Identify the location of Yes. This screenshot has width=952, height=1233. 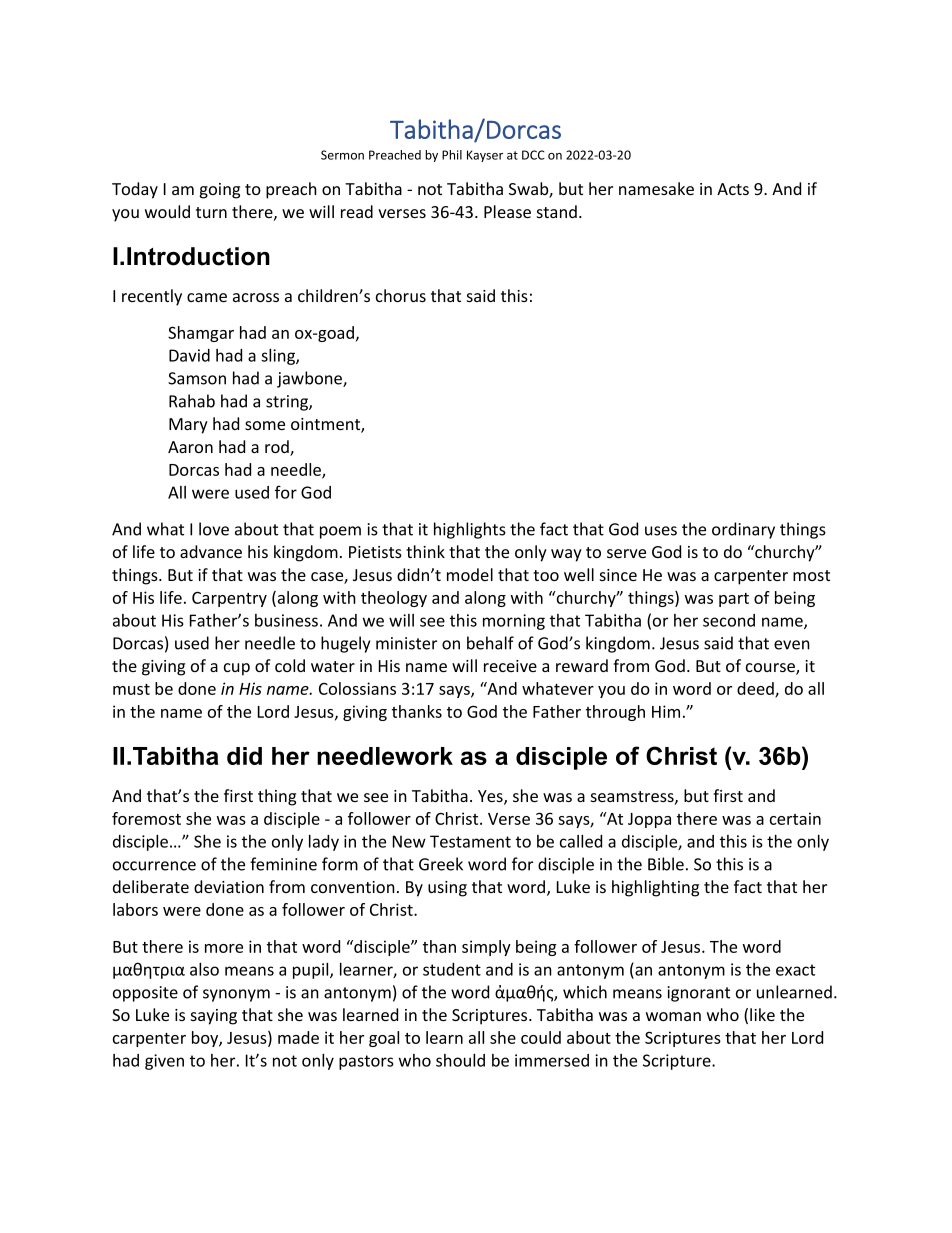
(491, 797).
